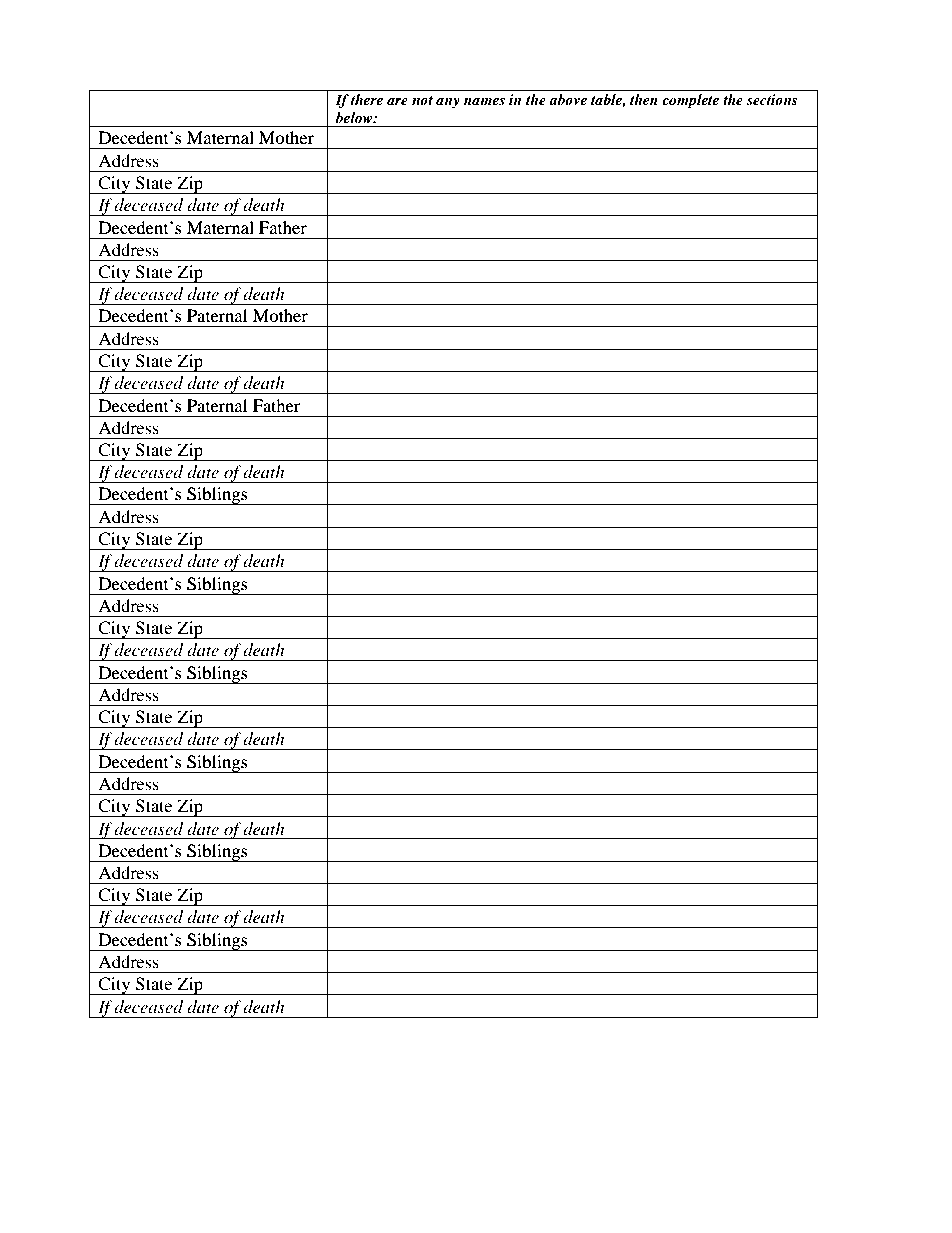 The height and width of the image is (1233, 952). I want to click on complete, so click(690, 101).
